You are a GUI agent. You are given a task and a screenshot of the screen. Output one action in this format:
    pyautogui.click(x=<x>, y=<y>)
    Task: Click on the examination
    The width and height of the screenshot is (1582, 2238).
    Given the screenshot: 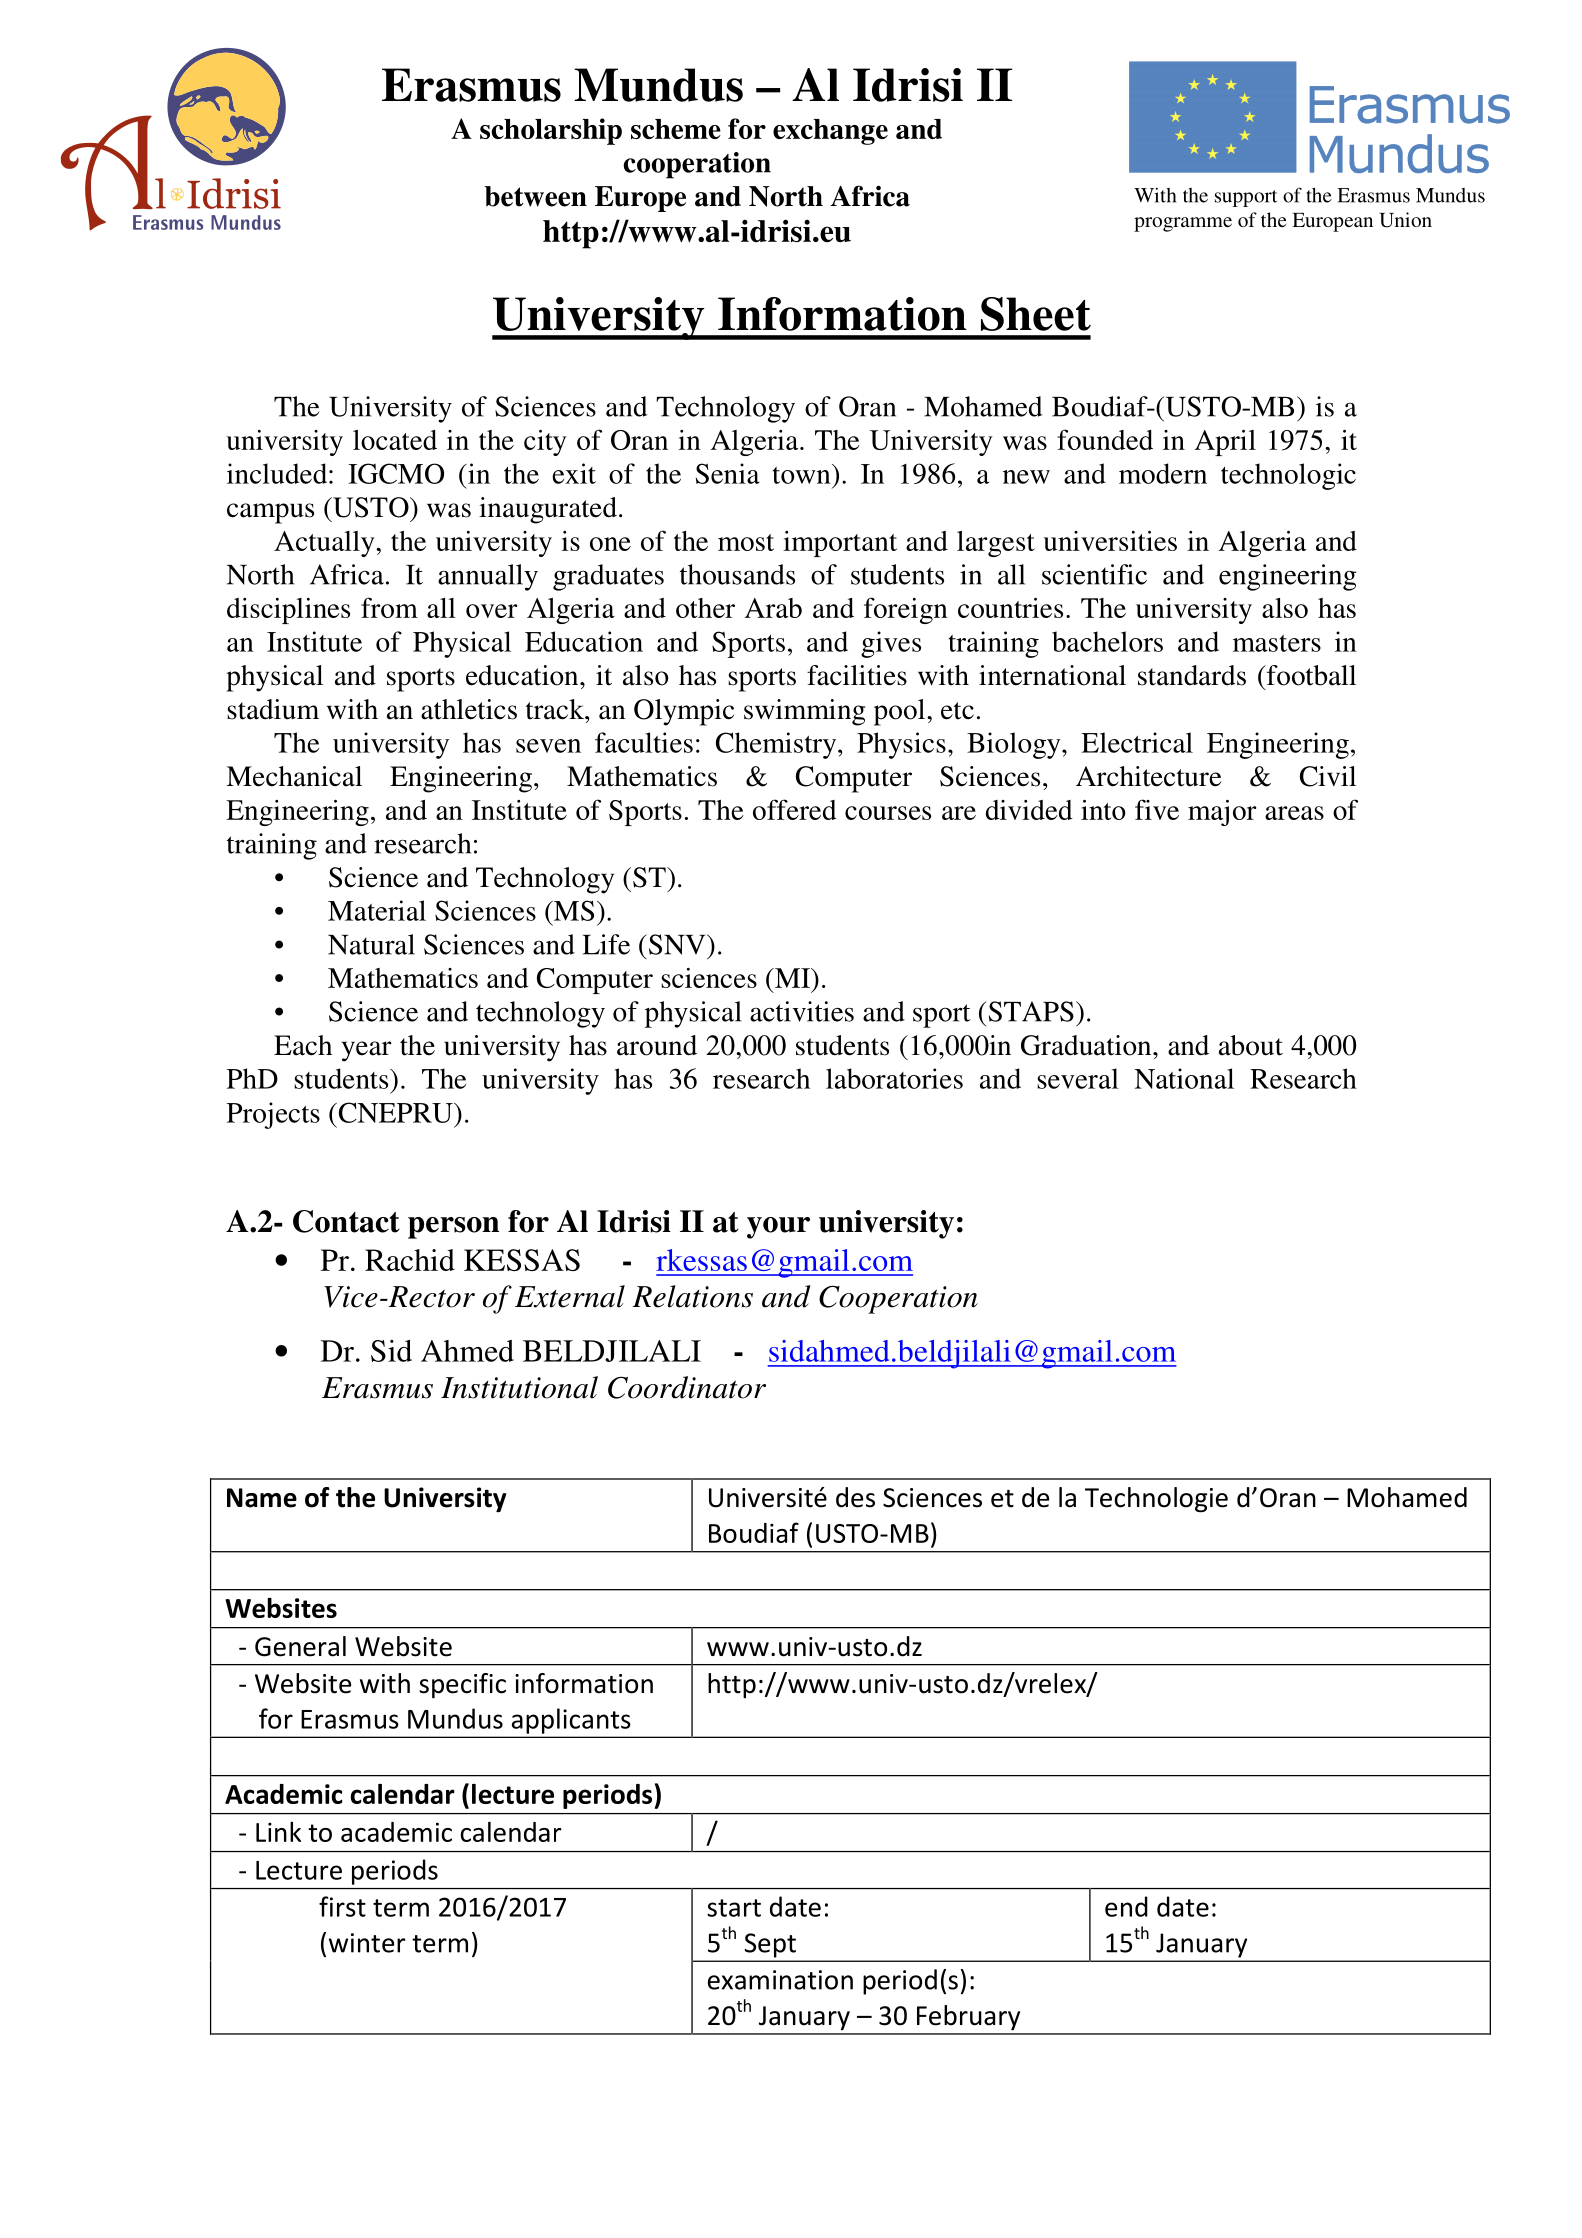 What is the action you would take?
    pyautogui.click(x=780, y=1980)
